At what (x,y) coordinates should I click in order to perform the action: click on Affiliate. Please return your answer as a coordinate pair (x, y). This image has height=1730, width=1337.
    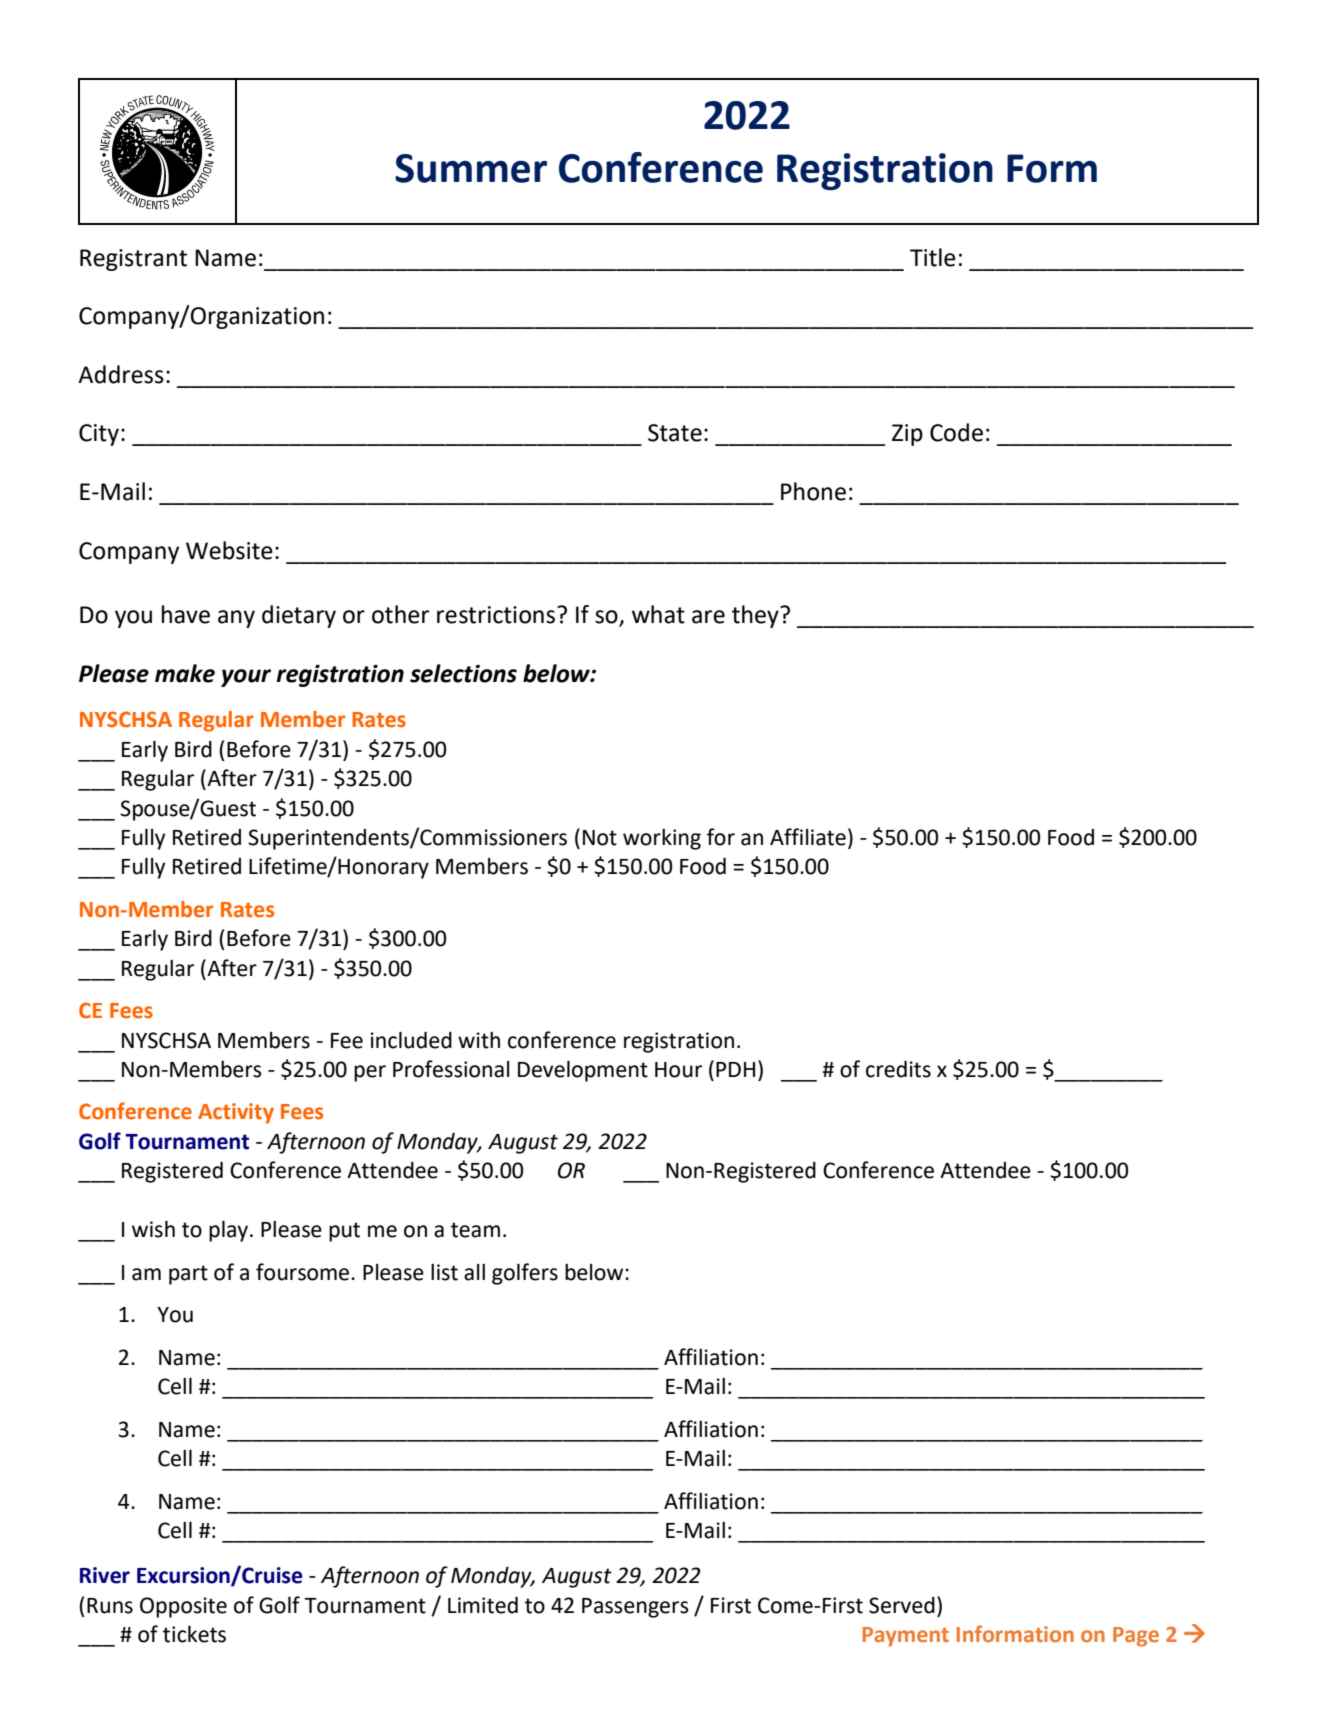
    Looking at the image, I should click on (808, 837).
